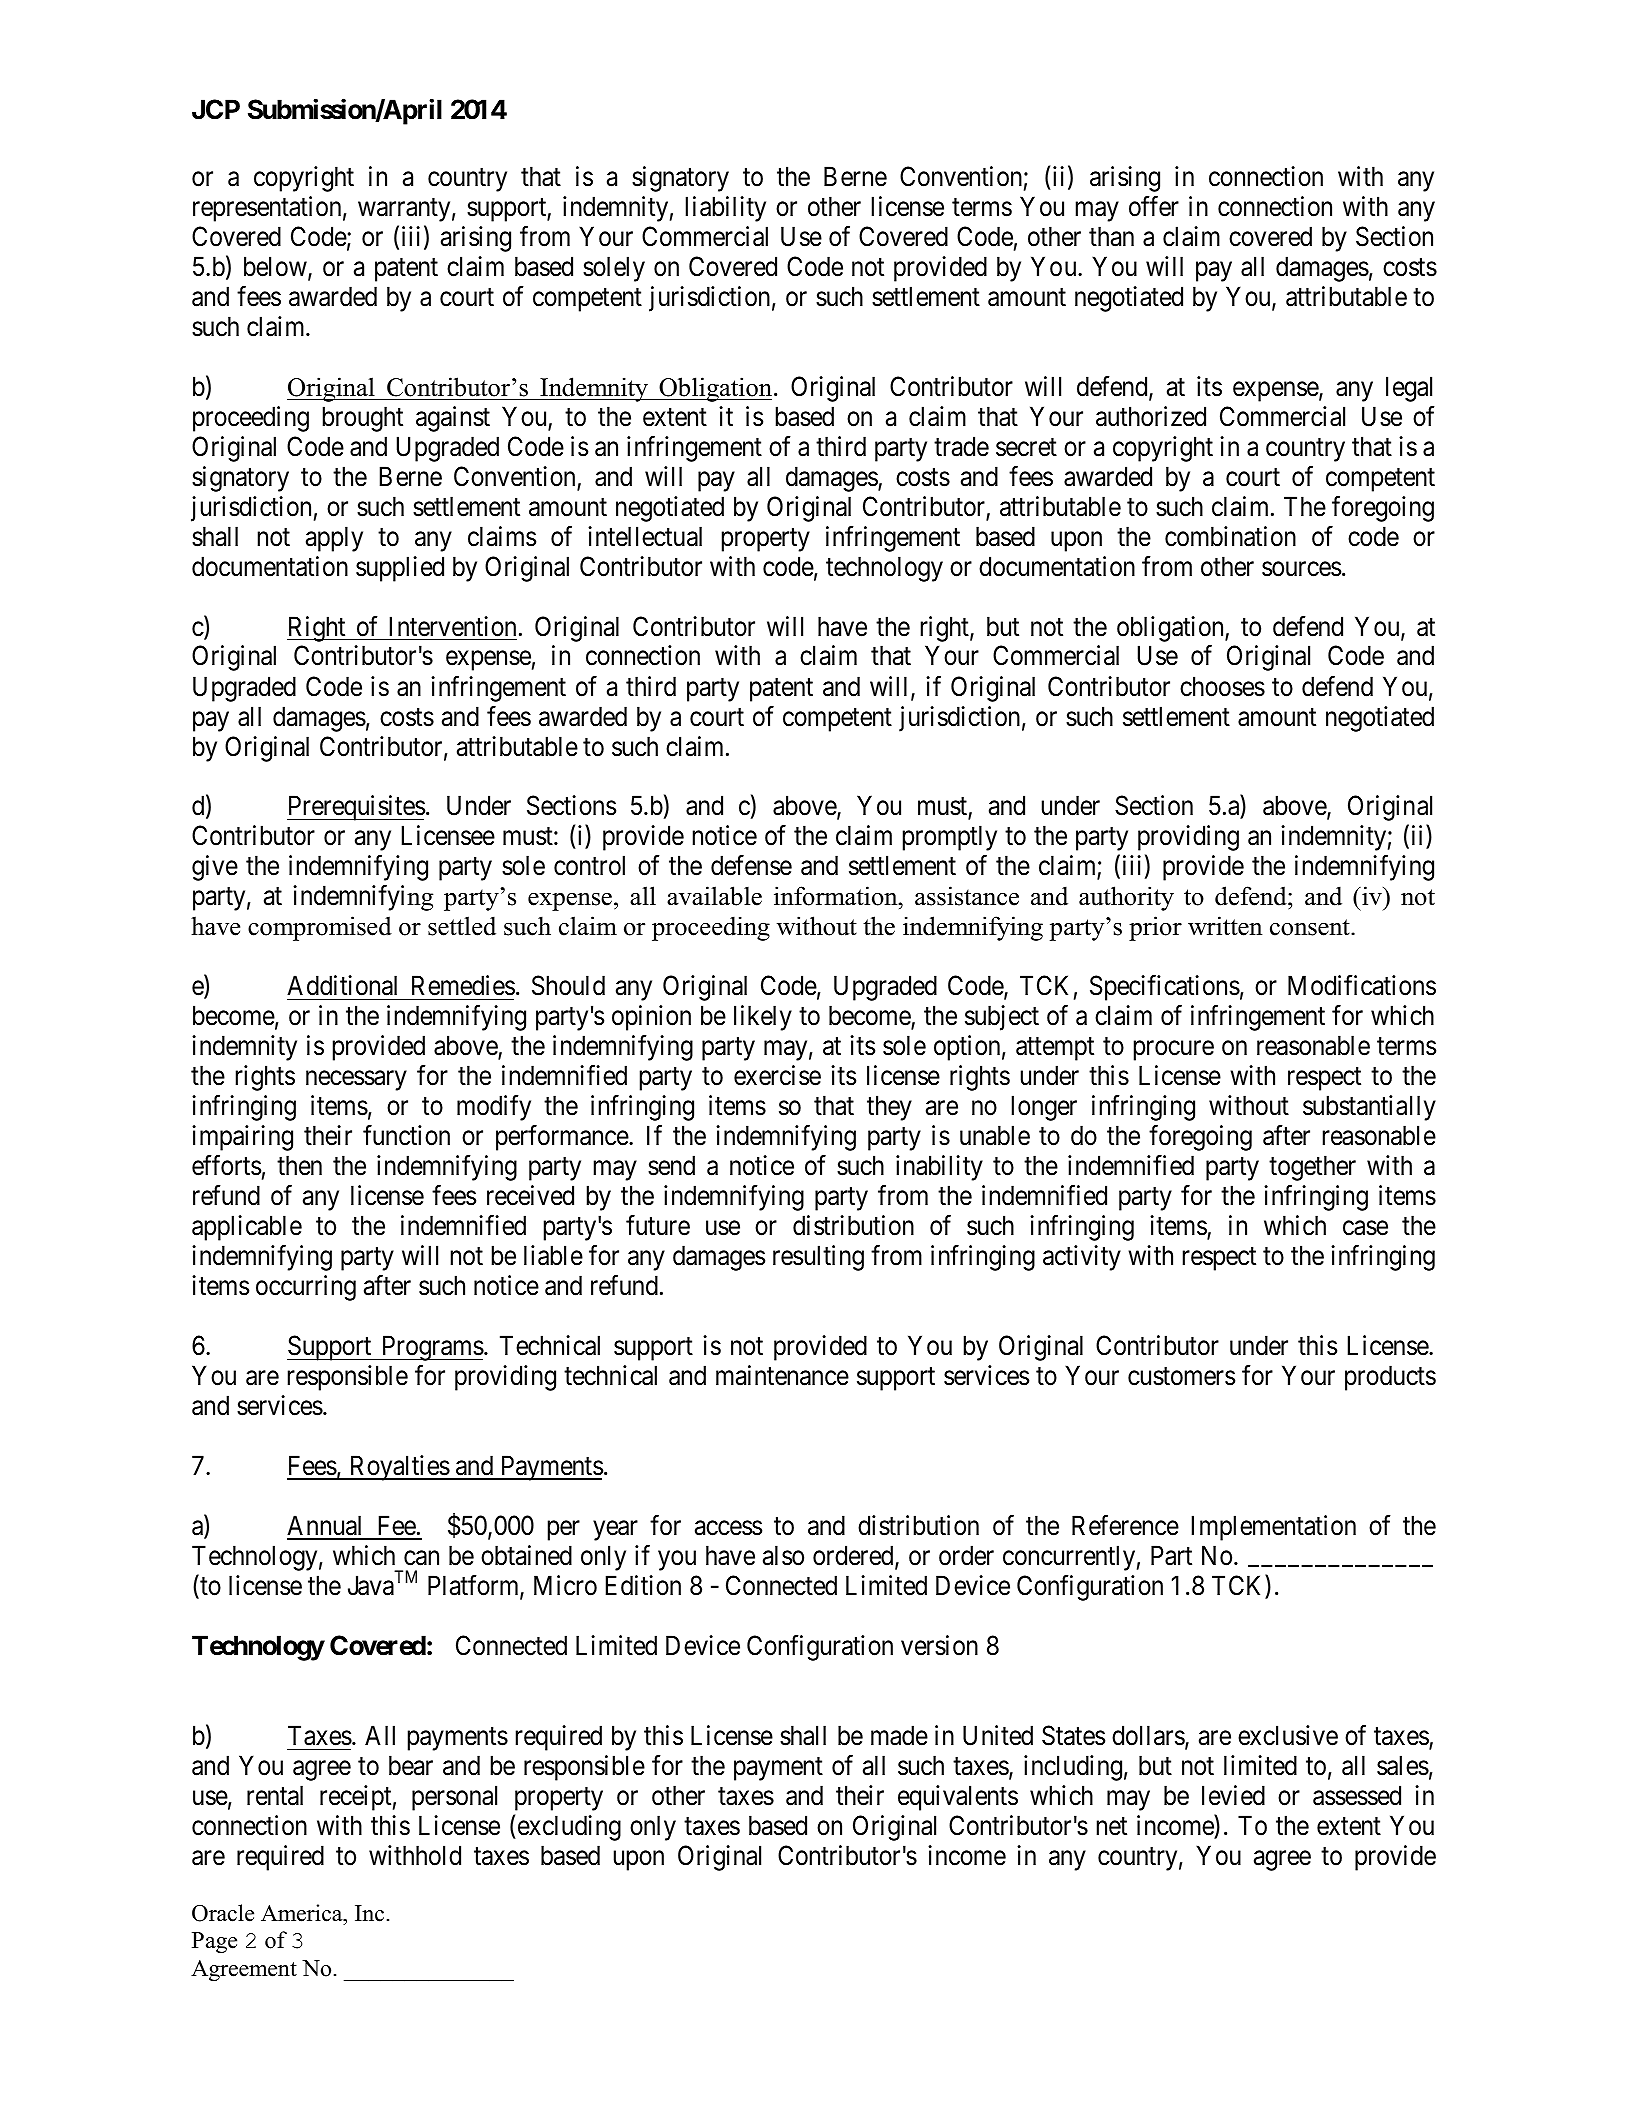  What do you see at coordinates (645, 536) in the document?
I see `intellectual` at bounding box center [645, 536].
